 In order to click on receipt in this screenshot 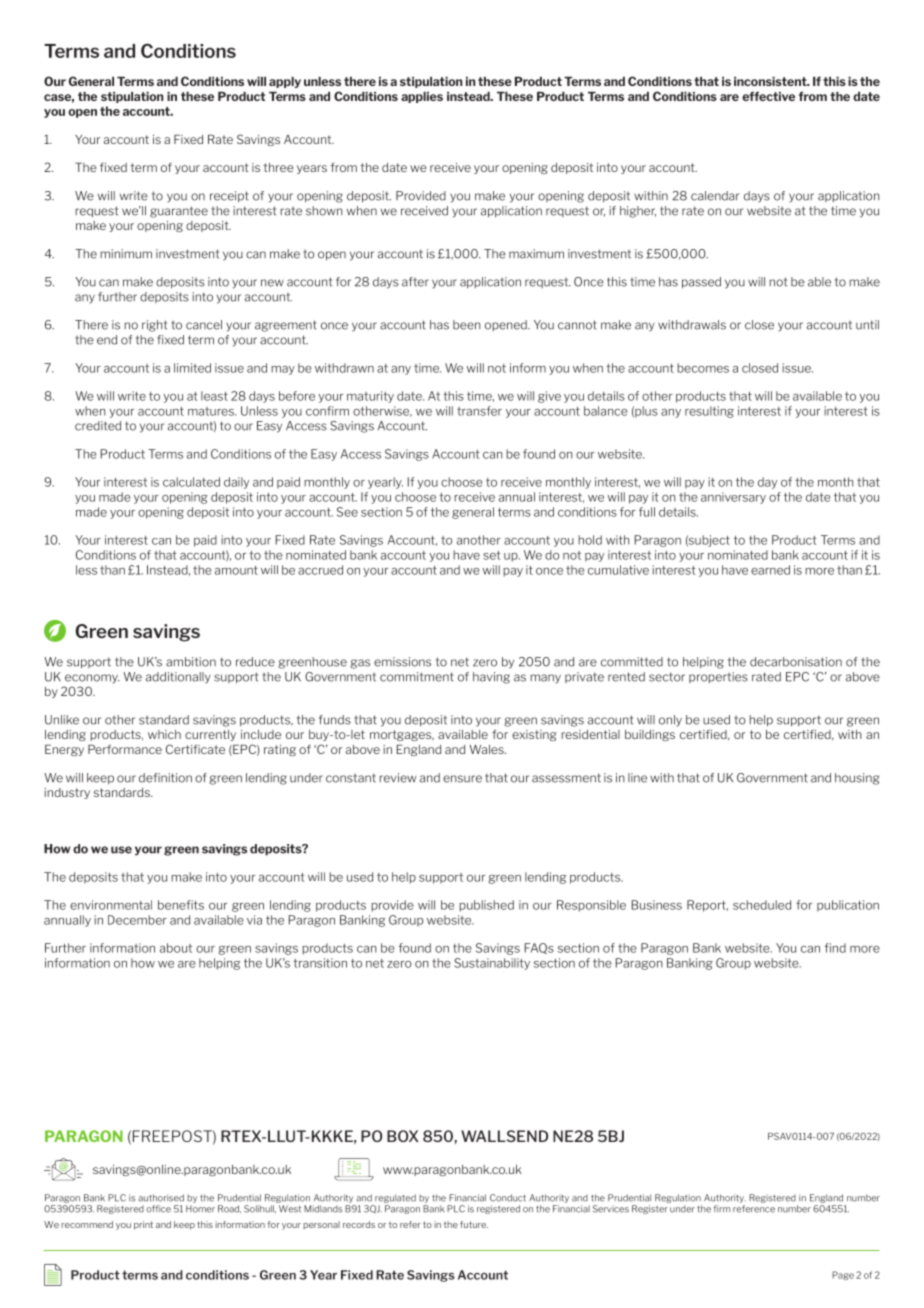, I will do `click(229, 196)`.
